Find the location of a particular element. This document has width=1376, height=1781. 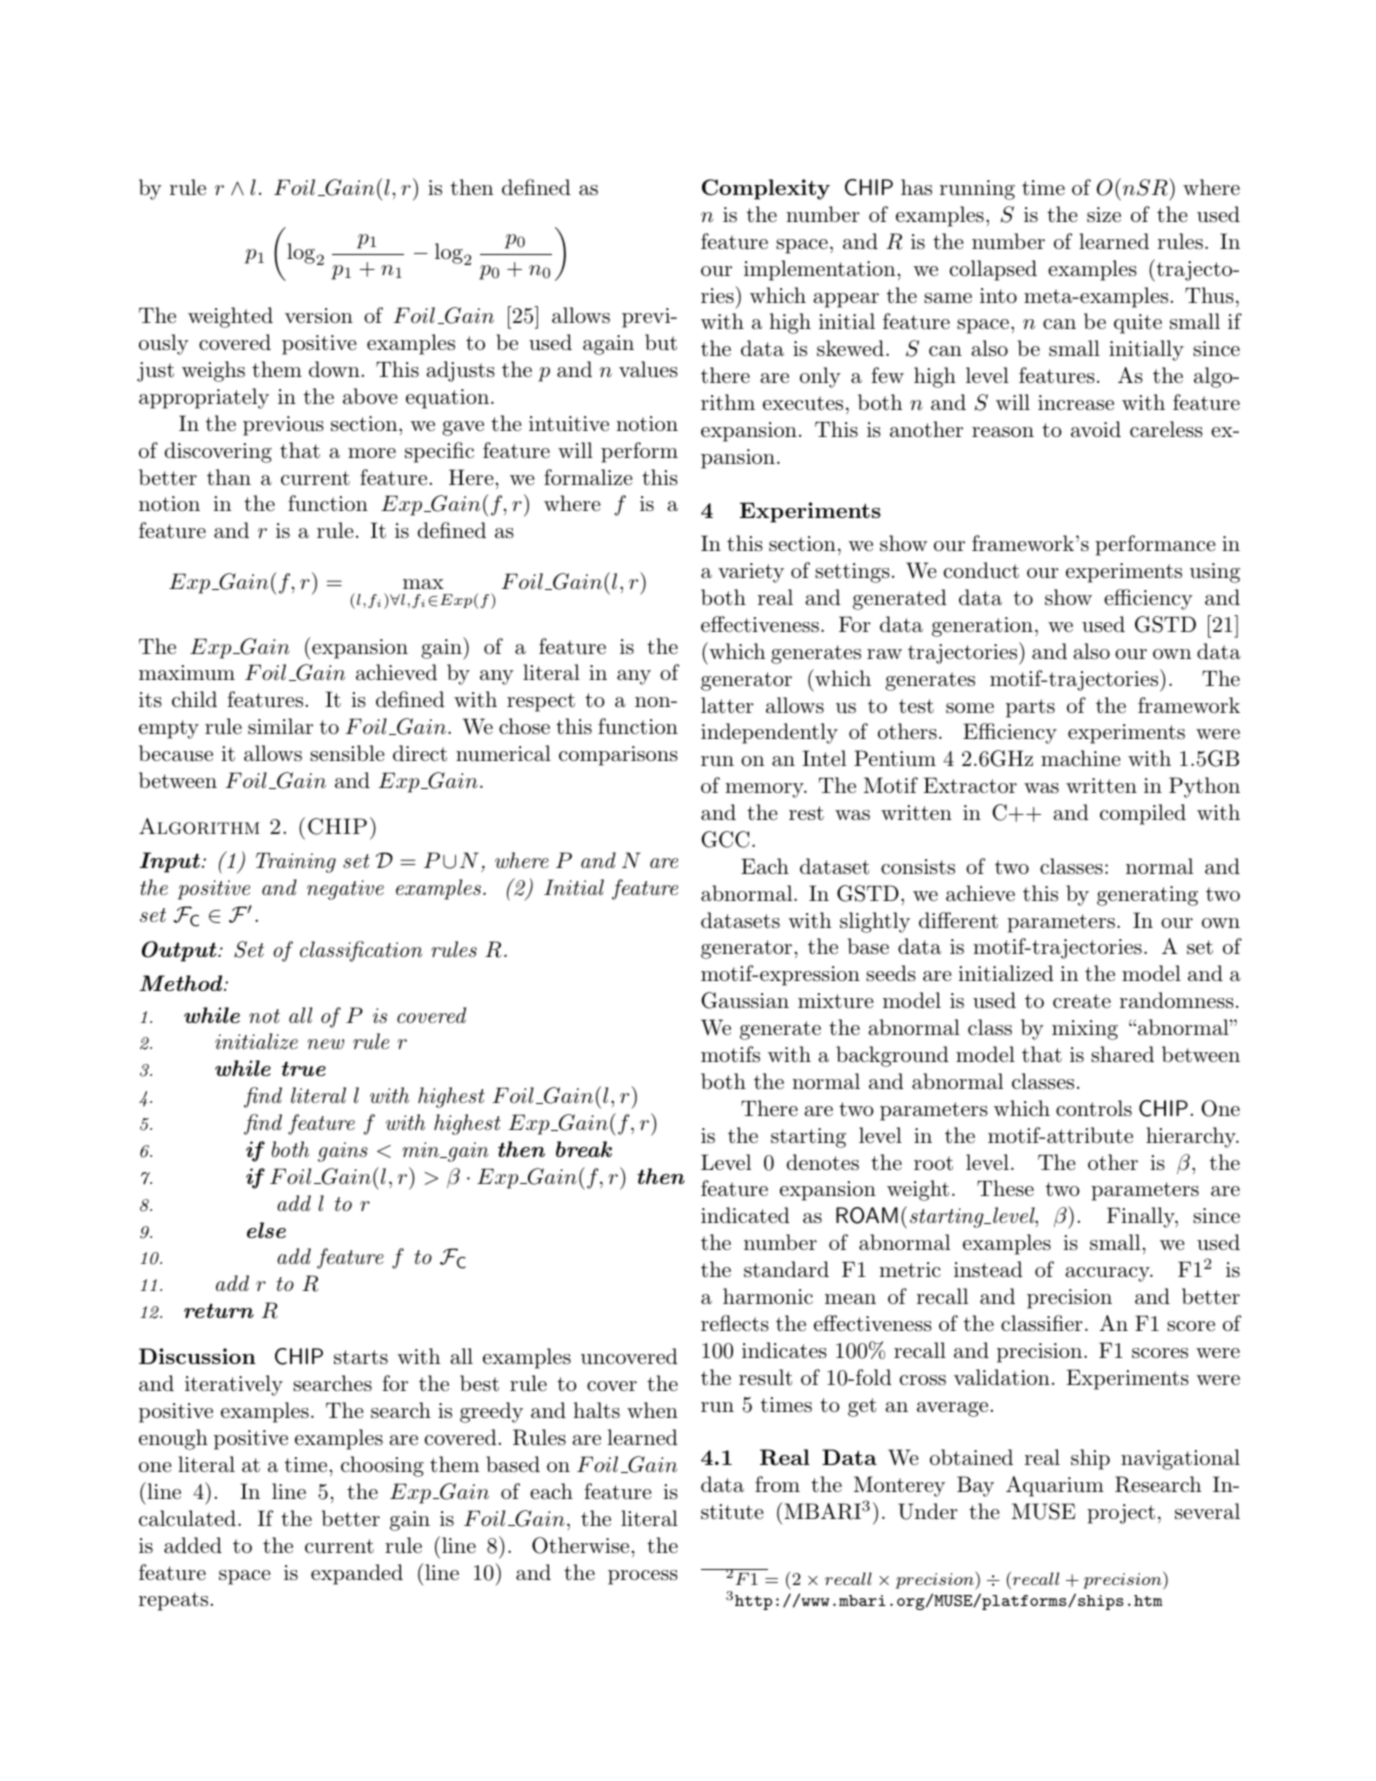

Complexity is located at coordinates (766, 189).
